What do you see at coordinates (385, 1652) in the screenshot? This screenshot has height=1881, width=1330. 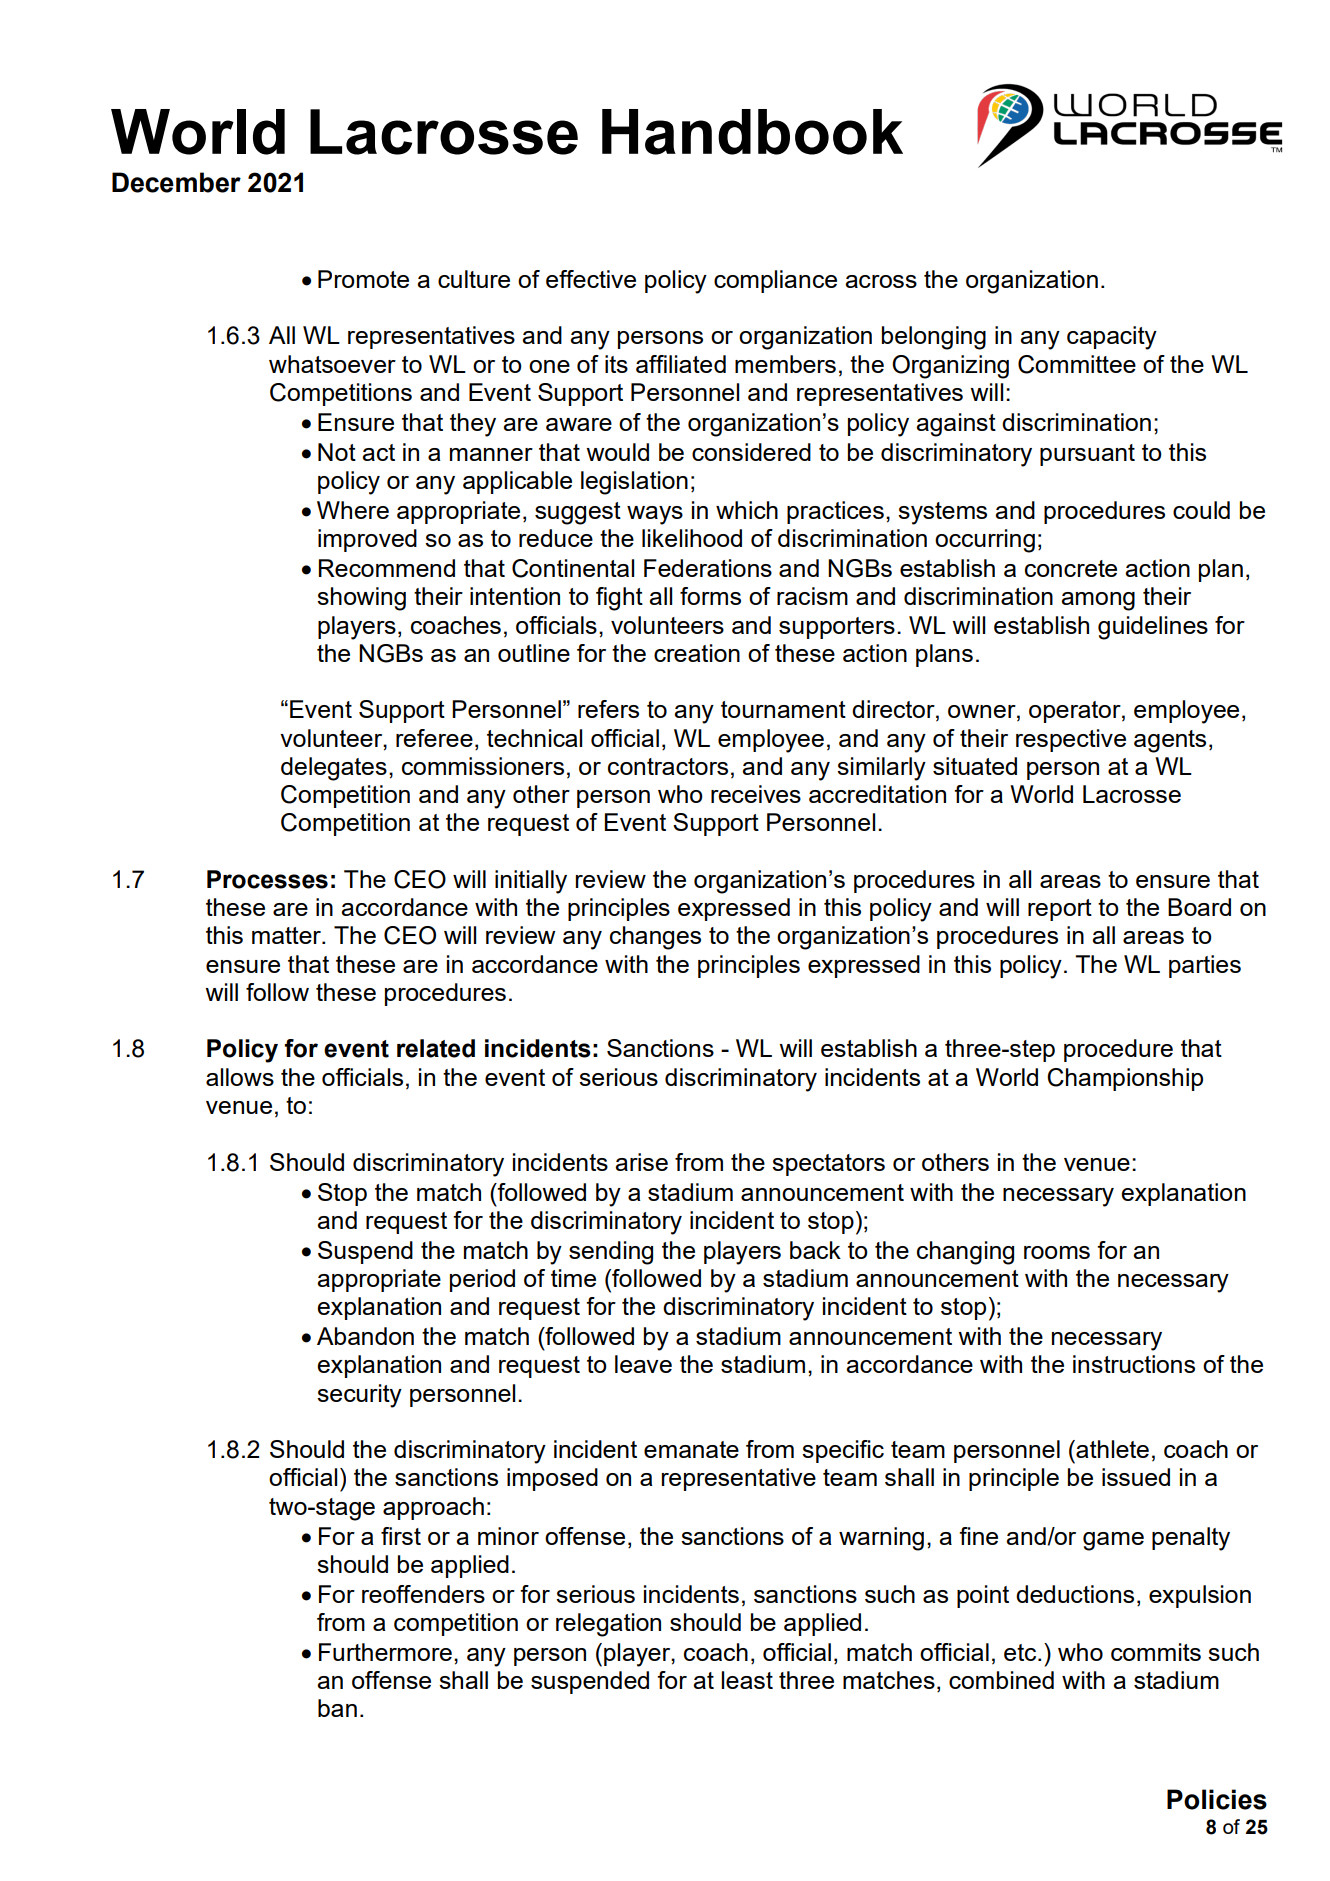 I see `Furthermore` at bounding box center [385, 1652].
